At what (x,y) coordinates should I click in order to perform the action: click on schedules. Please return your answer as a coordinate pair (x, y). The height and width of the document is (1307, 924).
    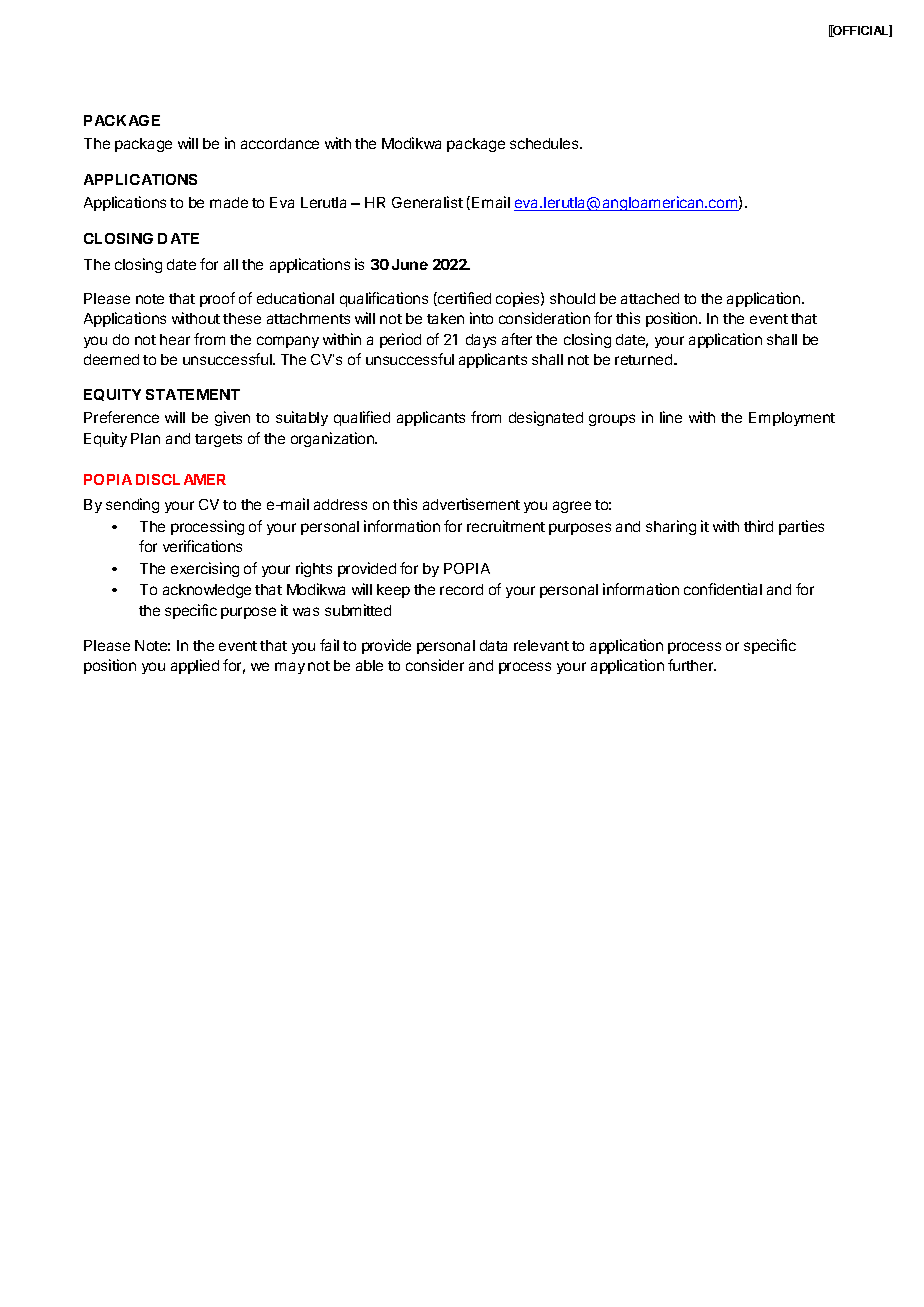
    Looking at the image, I should click on (545, 143).
